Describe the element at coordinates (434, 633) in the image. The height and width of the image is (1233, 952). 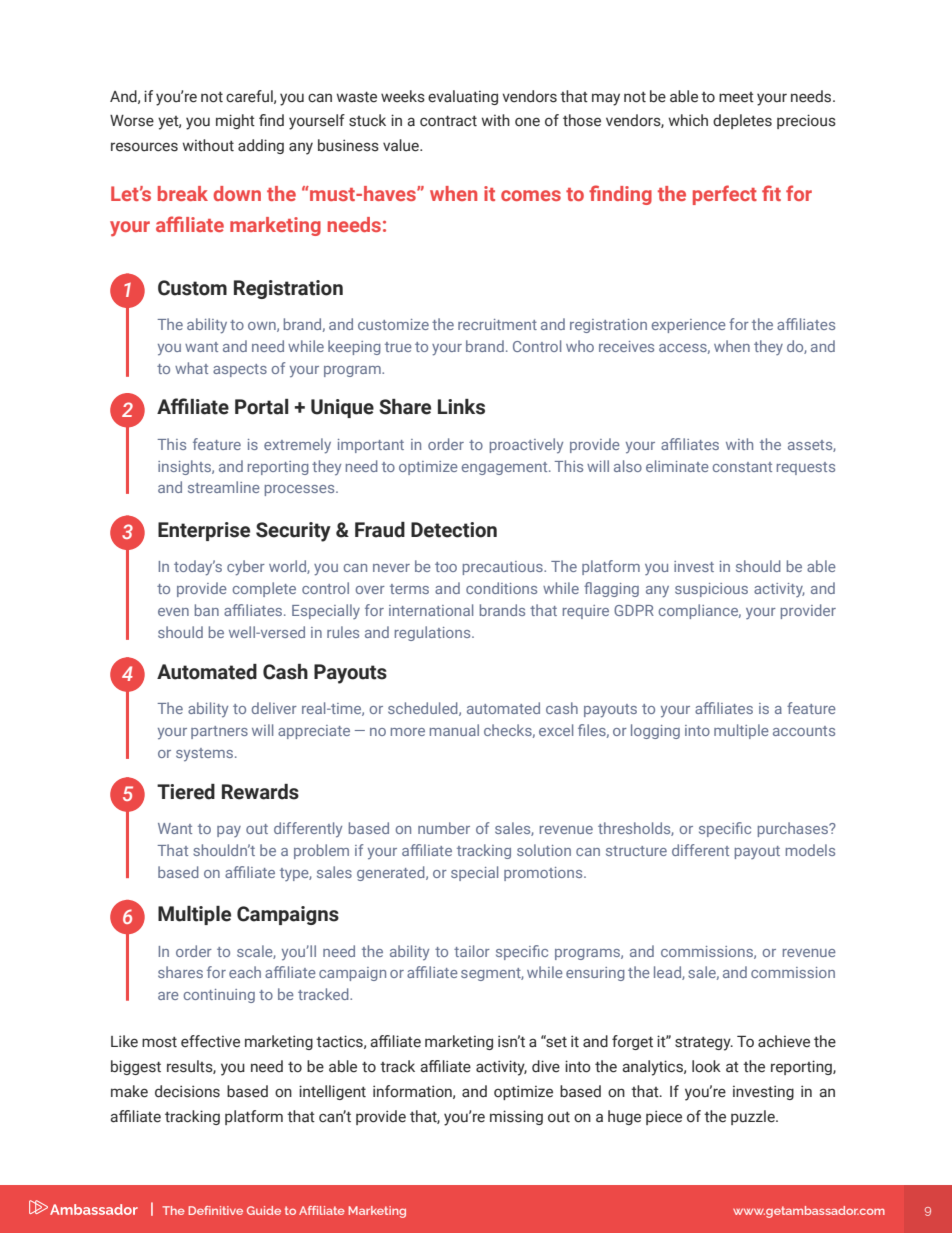
I see `regulations` at that location.
